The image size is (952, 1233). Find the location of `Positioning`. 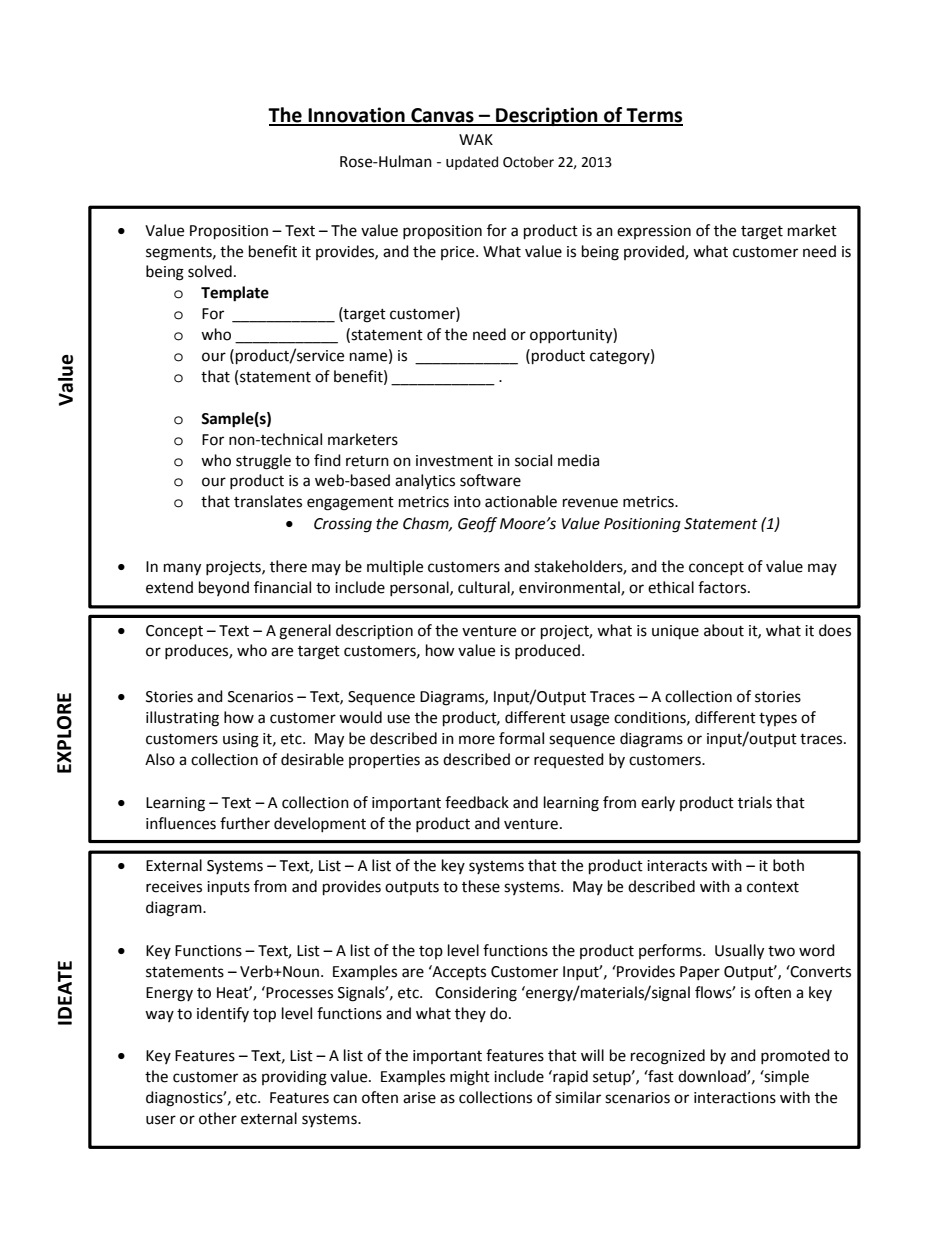

Positioning is located at coordinates (642, 525).
